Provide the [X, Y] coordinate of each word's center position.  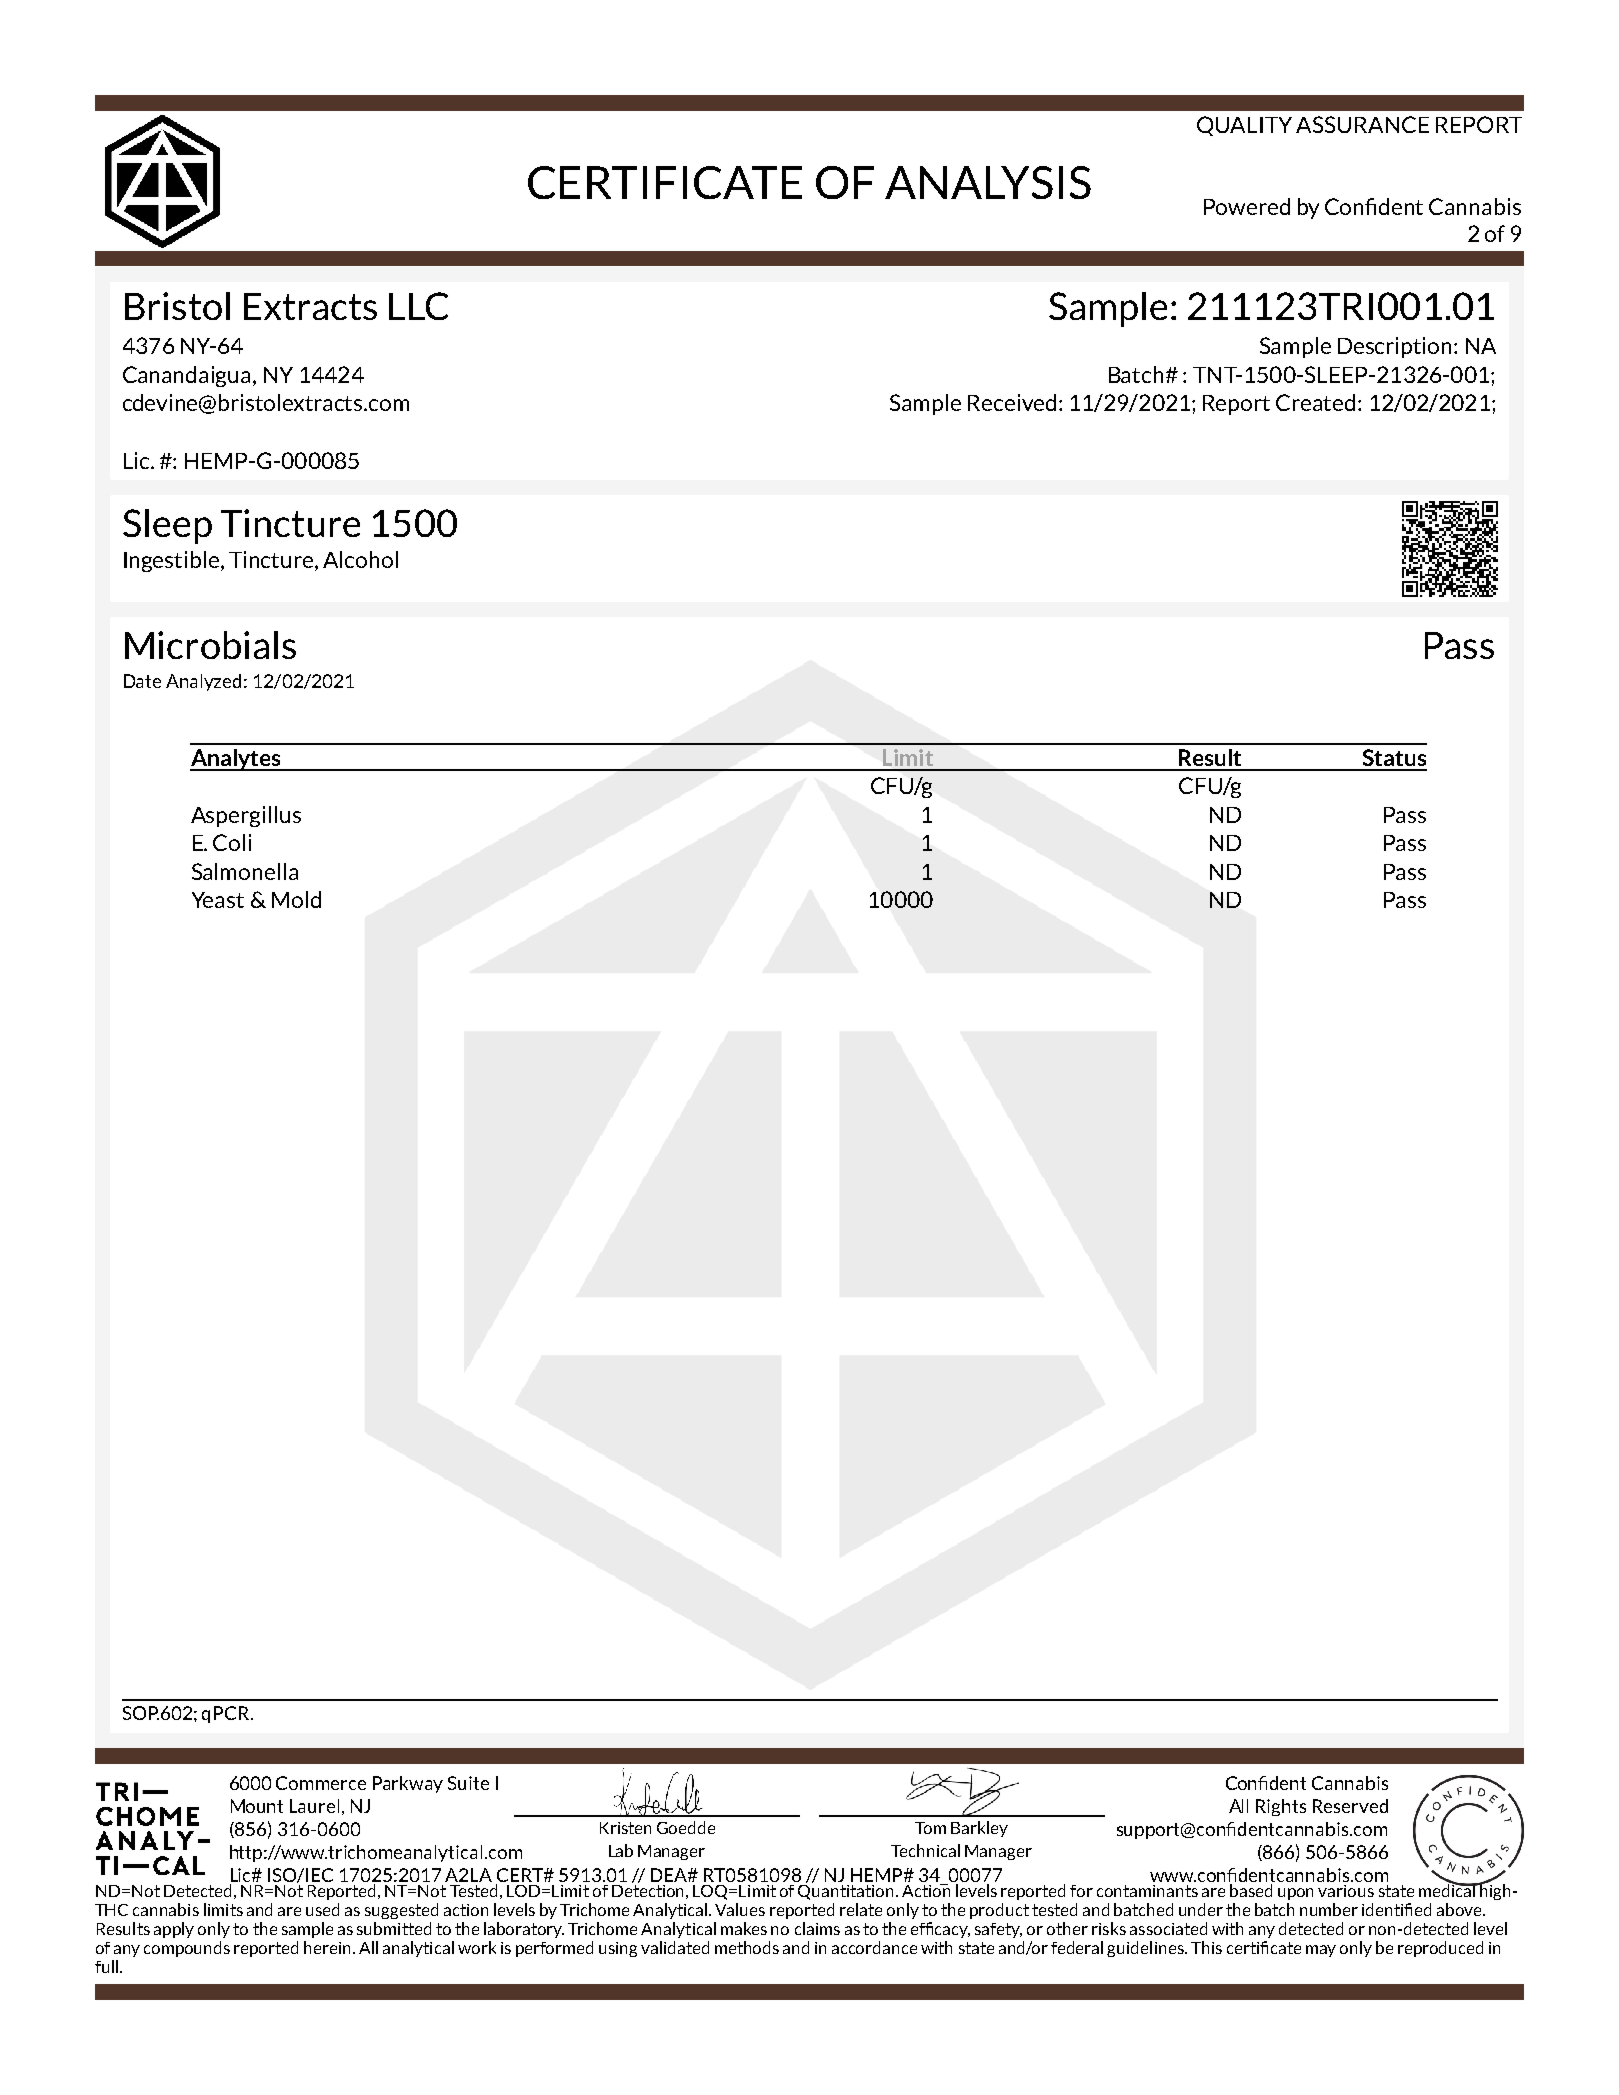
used [322, 1909]
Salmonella [245, 871]
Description [1396, 347]
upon [1295, 1894]
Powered [1247, 206]
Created [1315, 402]
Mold [296, 899]
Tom [930, 1828]
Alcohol [360, 559]
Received [1012, 402]
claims [817, 1928]
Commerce [321, 1783]
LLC [418, 306]
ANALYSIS [988, 182]
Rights [1281, 1807]
